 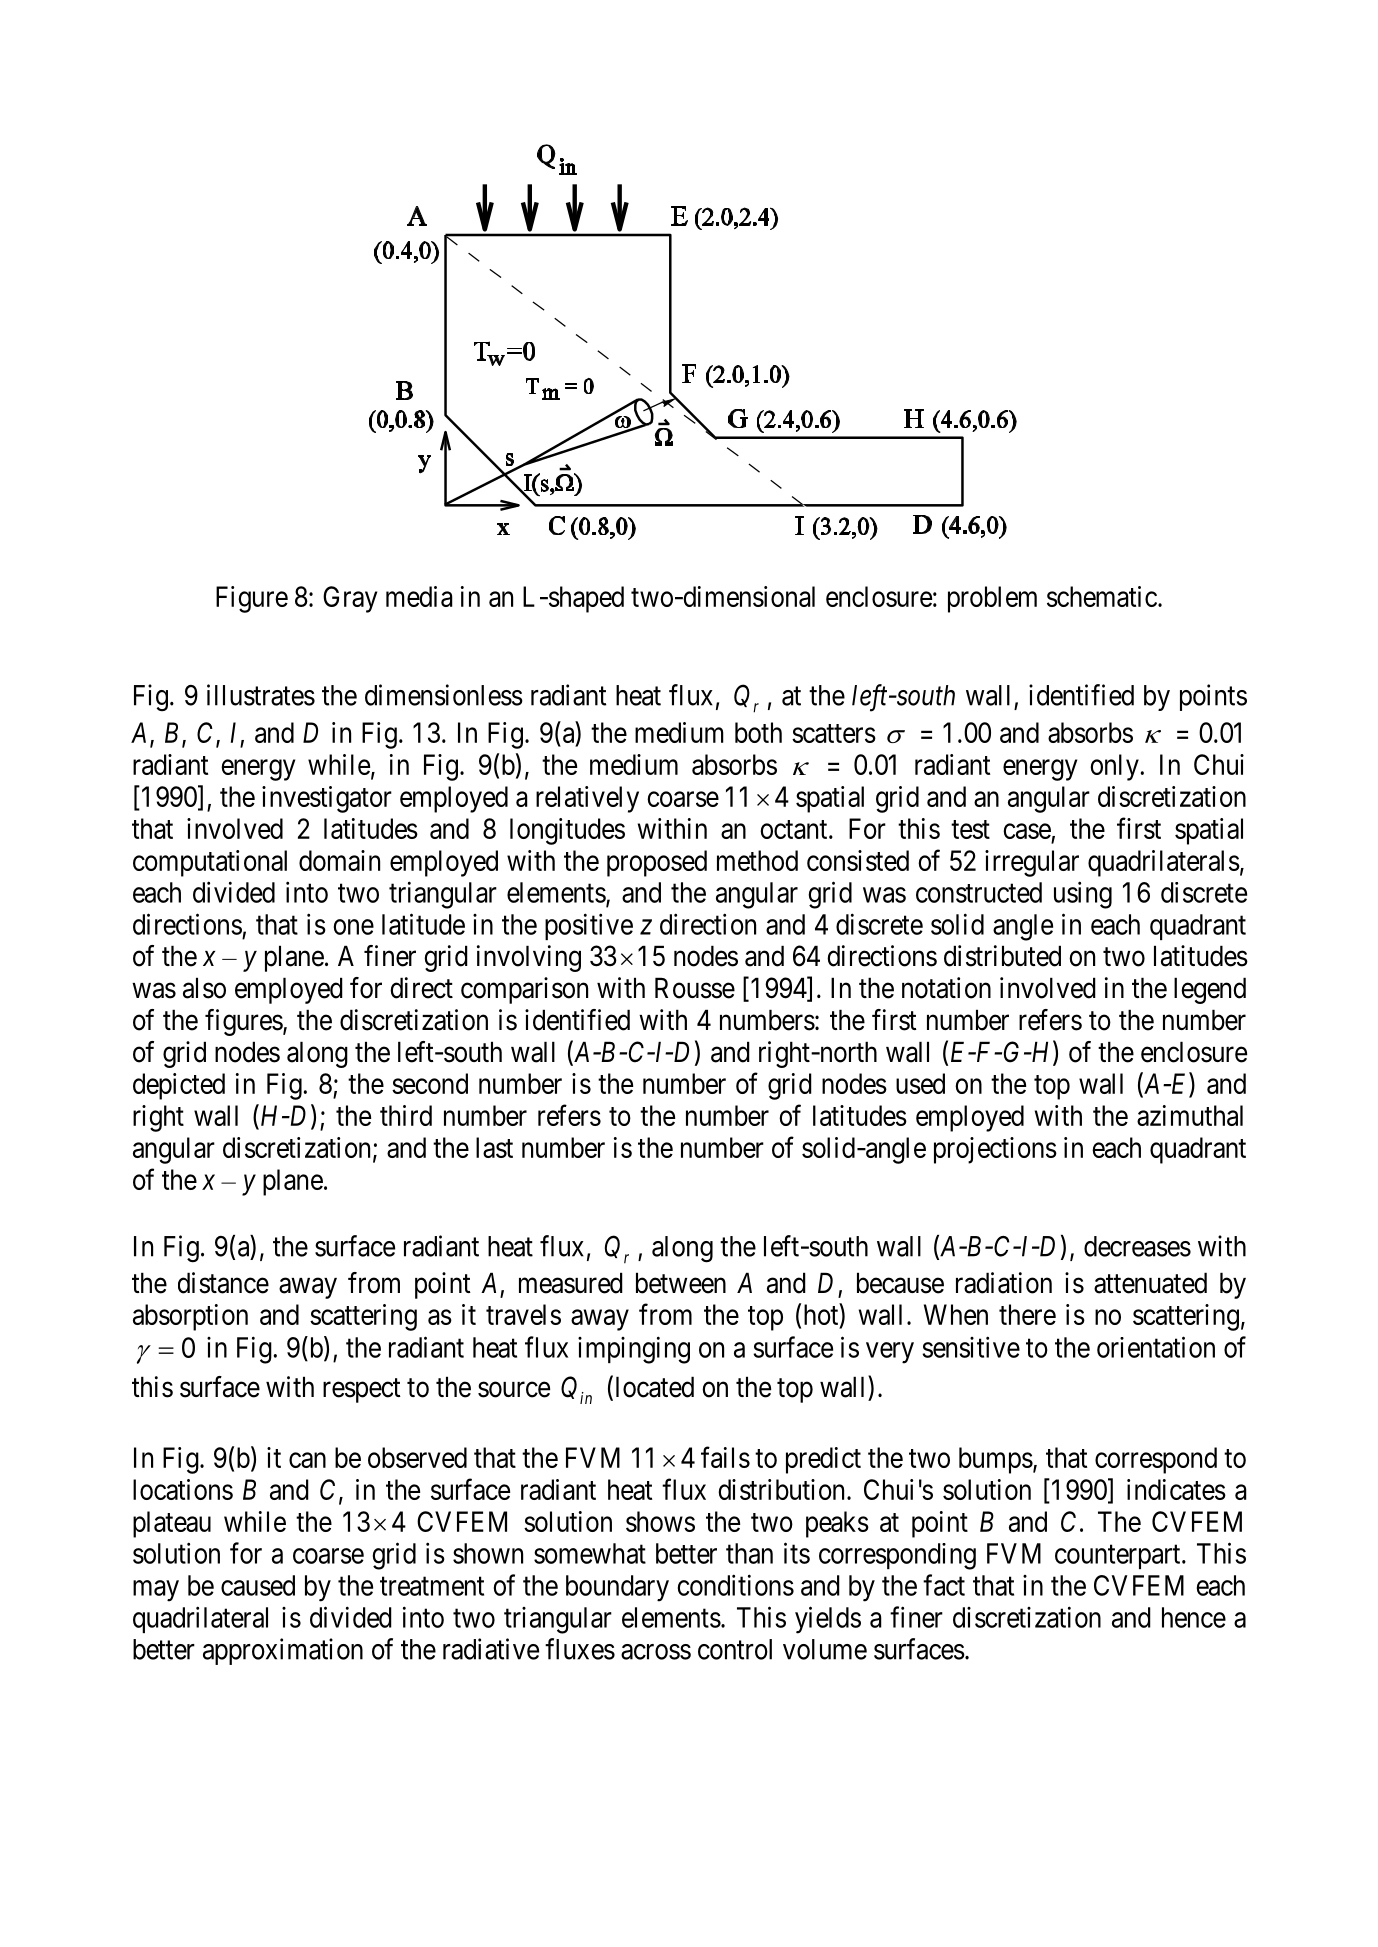 What do you see at coordinates (1102, 596) in the screenshot?
I see `schematic` at bounding box center [1102, 596].
